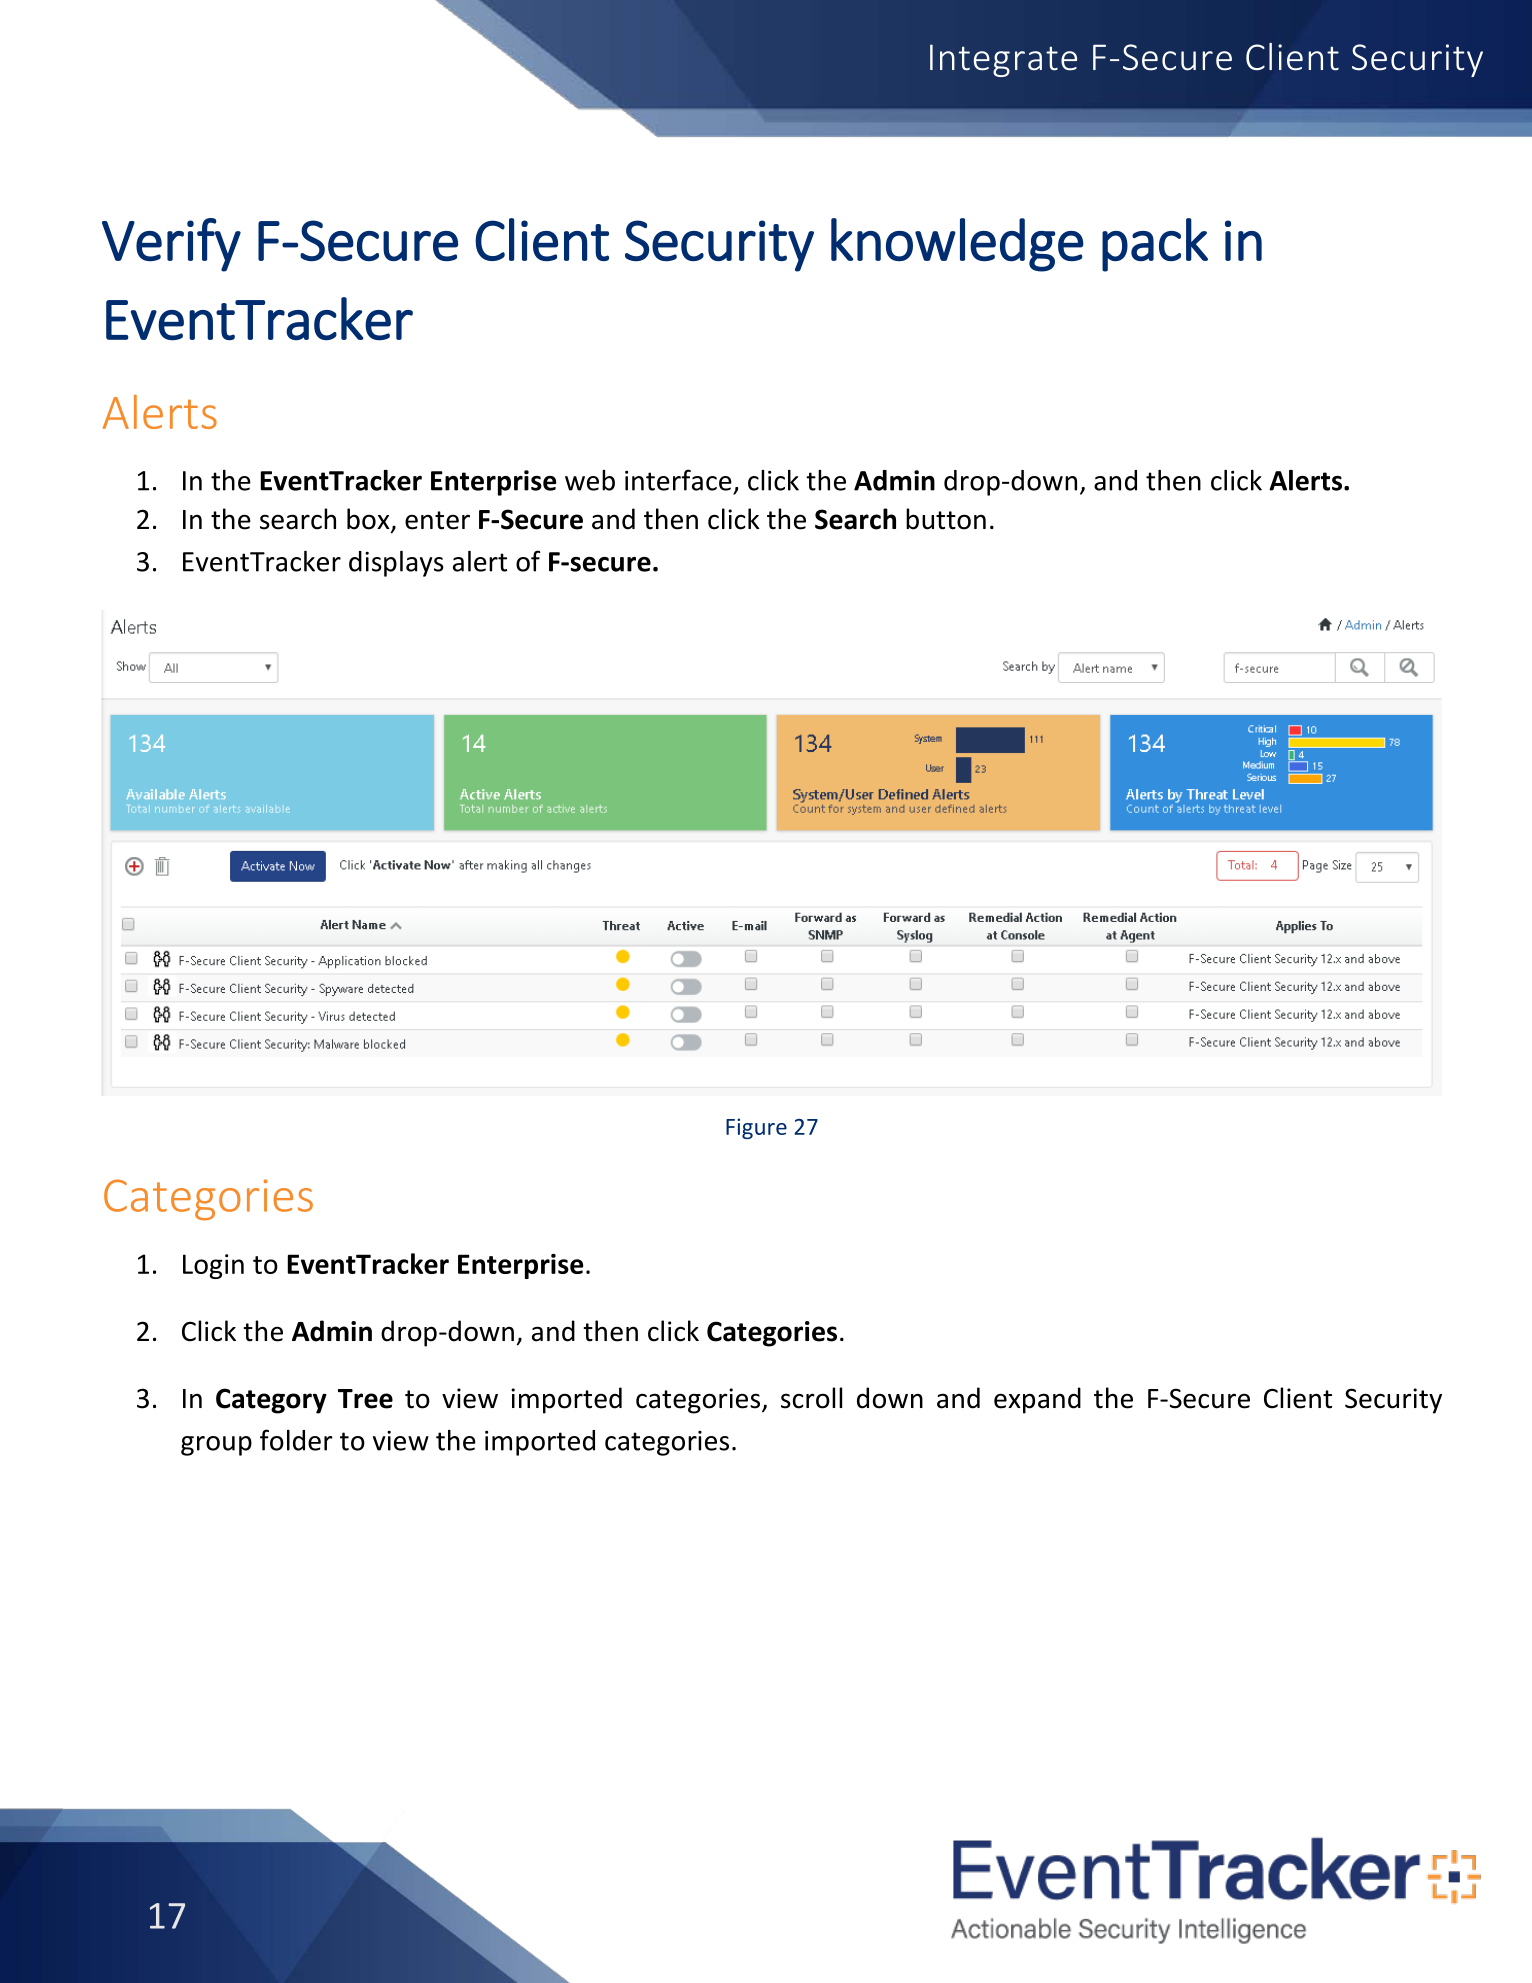  I want to click on Integrate, so click(1003, 60).
